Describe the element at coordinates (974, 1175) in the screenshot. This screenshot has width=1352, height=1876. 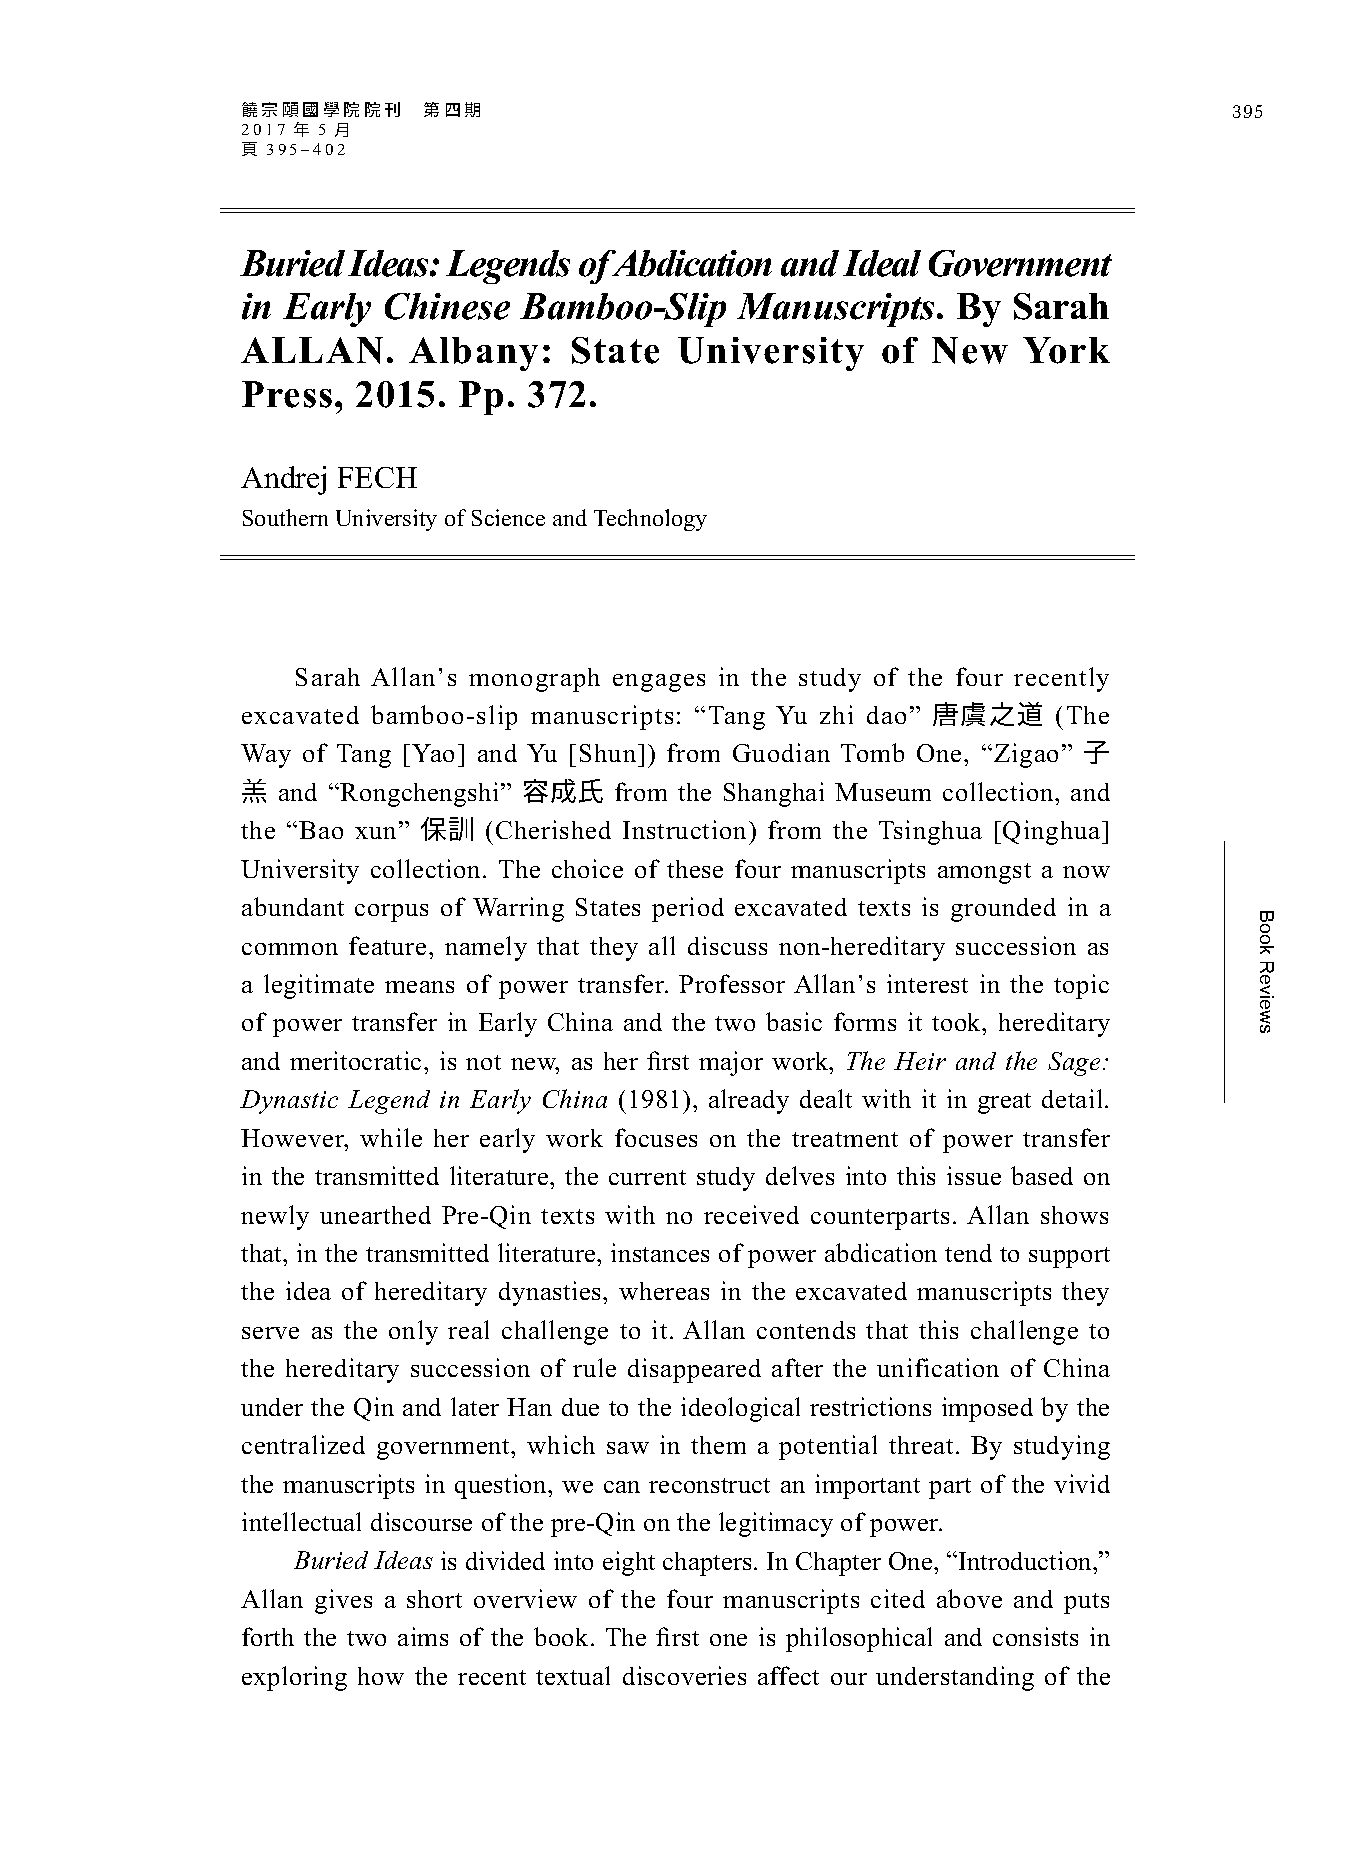
I see `issue` at that location.
